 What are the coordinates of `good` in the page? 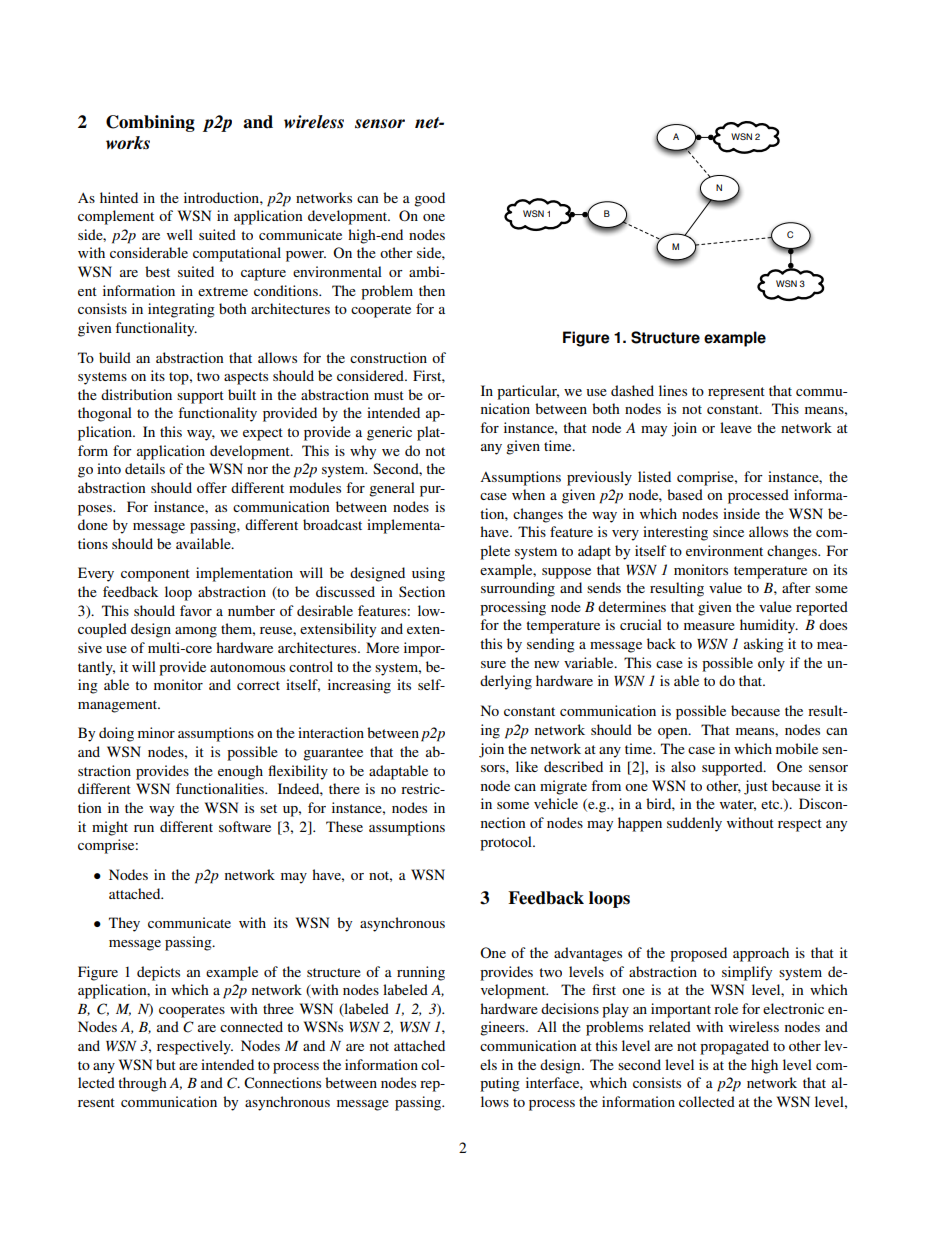 It's located at (429, 199).
